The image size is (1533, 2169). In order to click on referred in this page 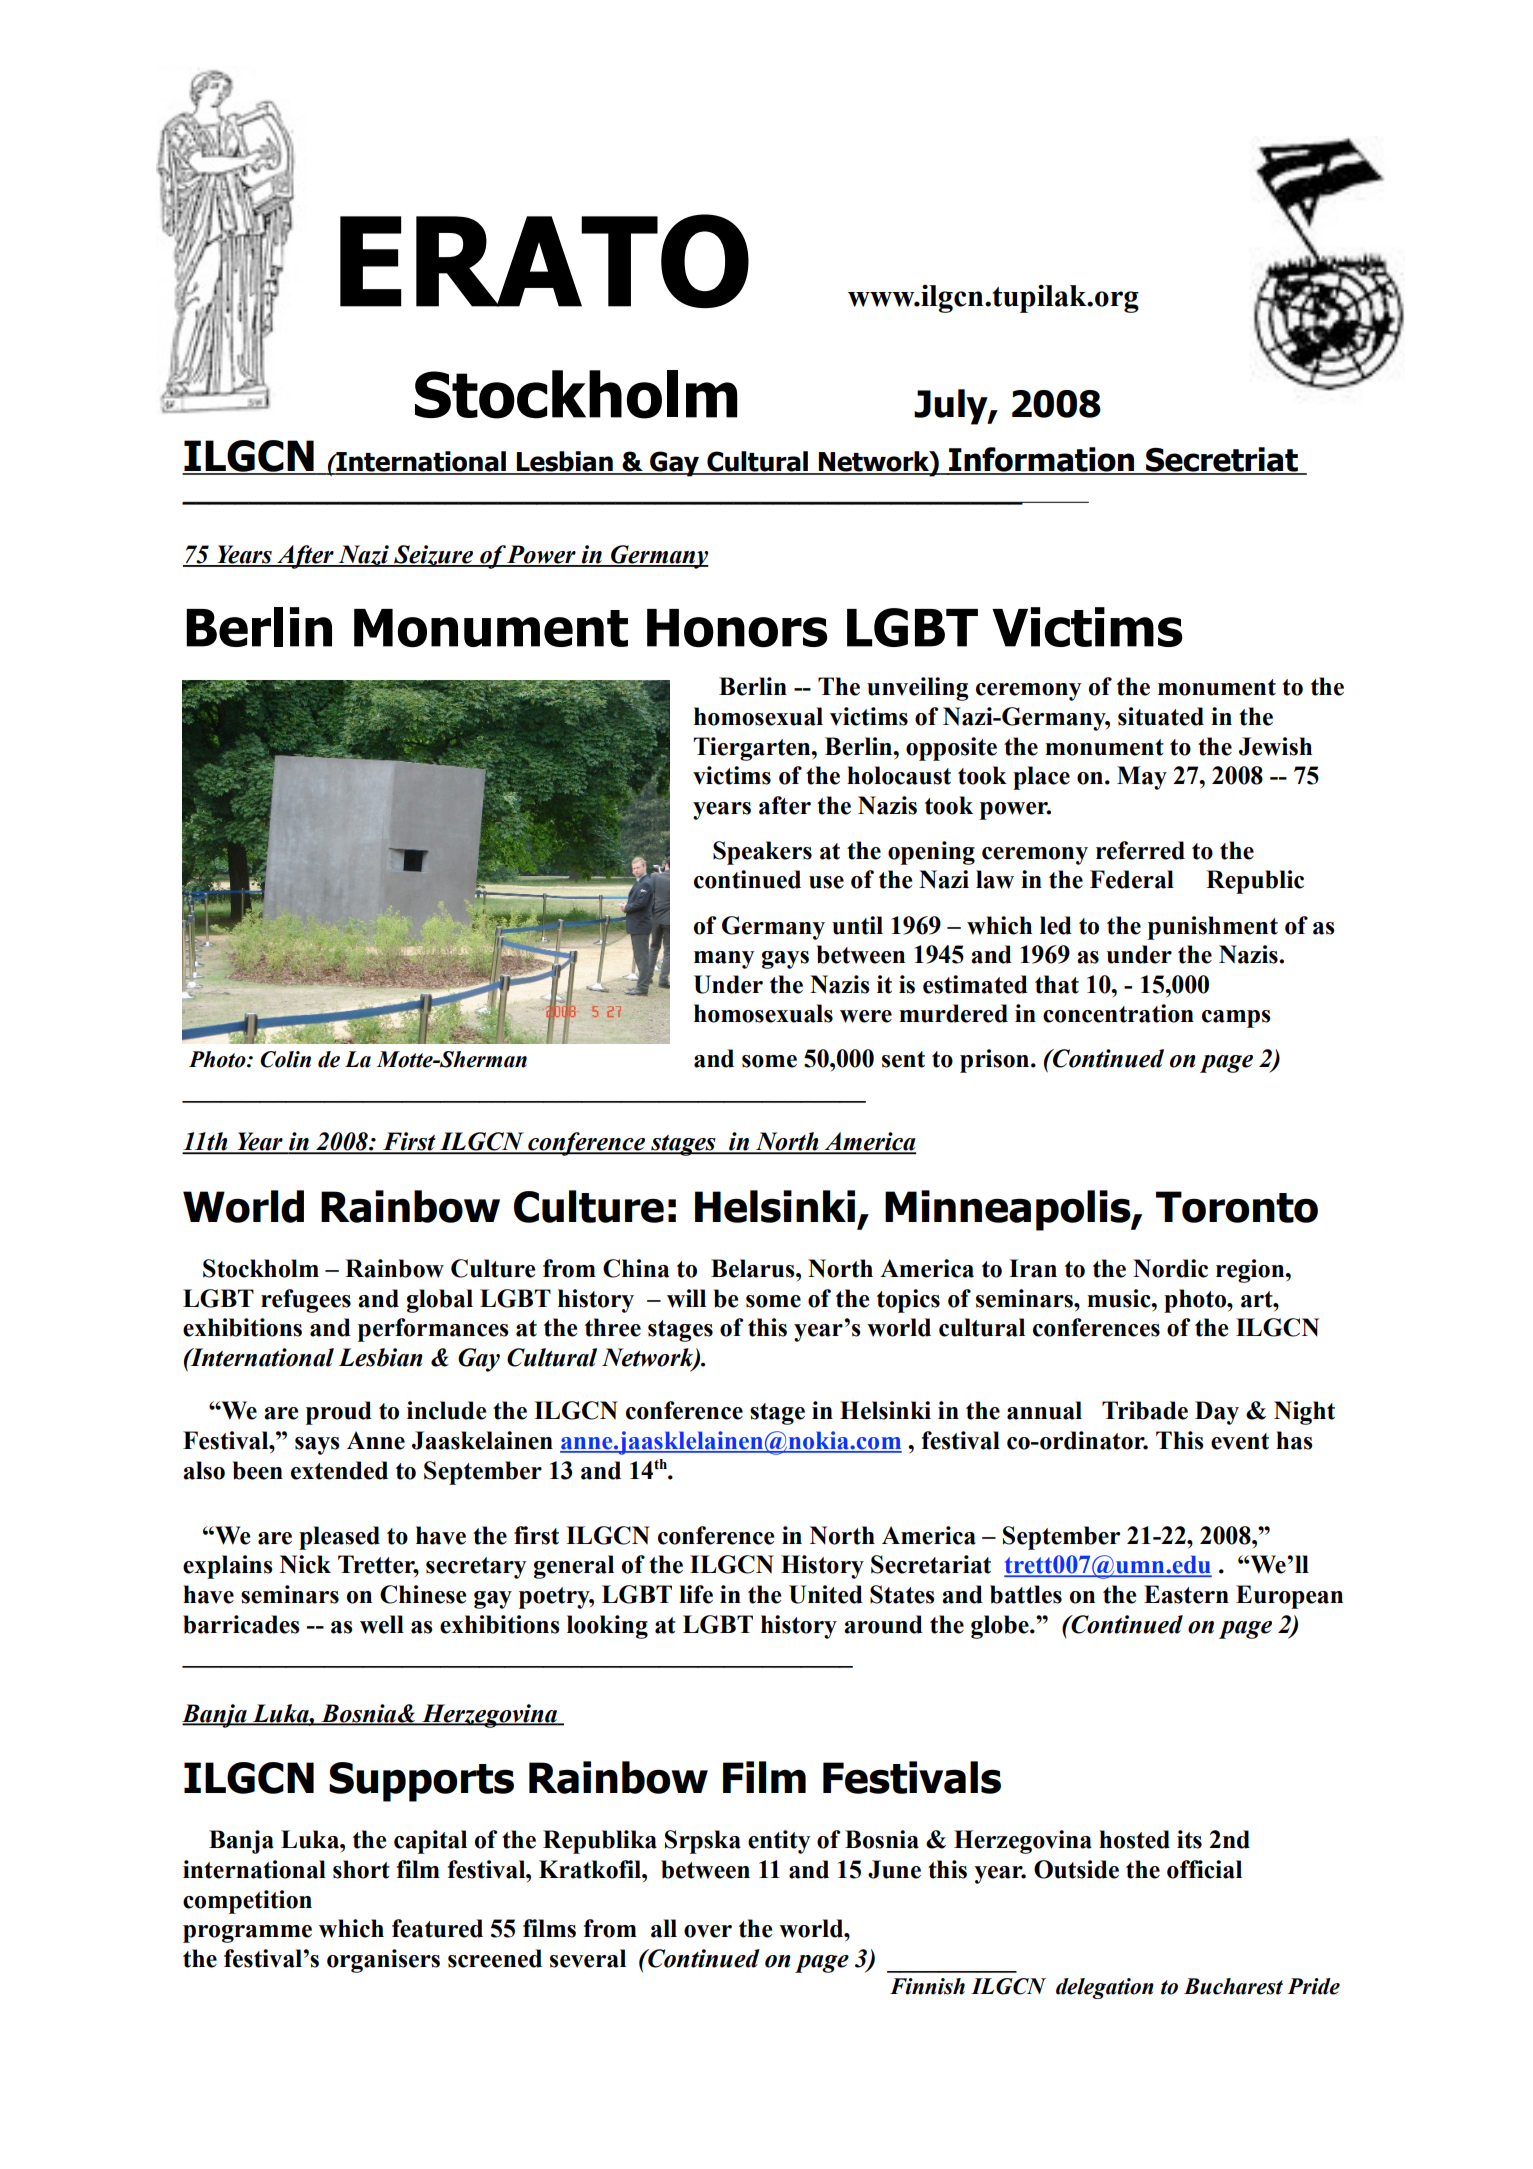, I will do `click(1140, 850)`.
